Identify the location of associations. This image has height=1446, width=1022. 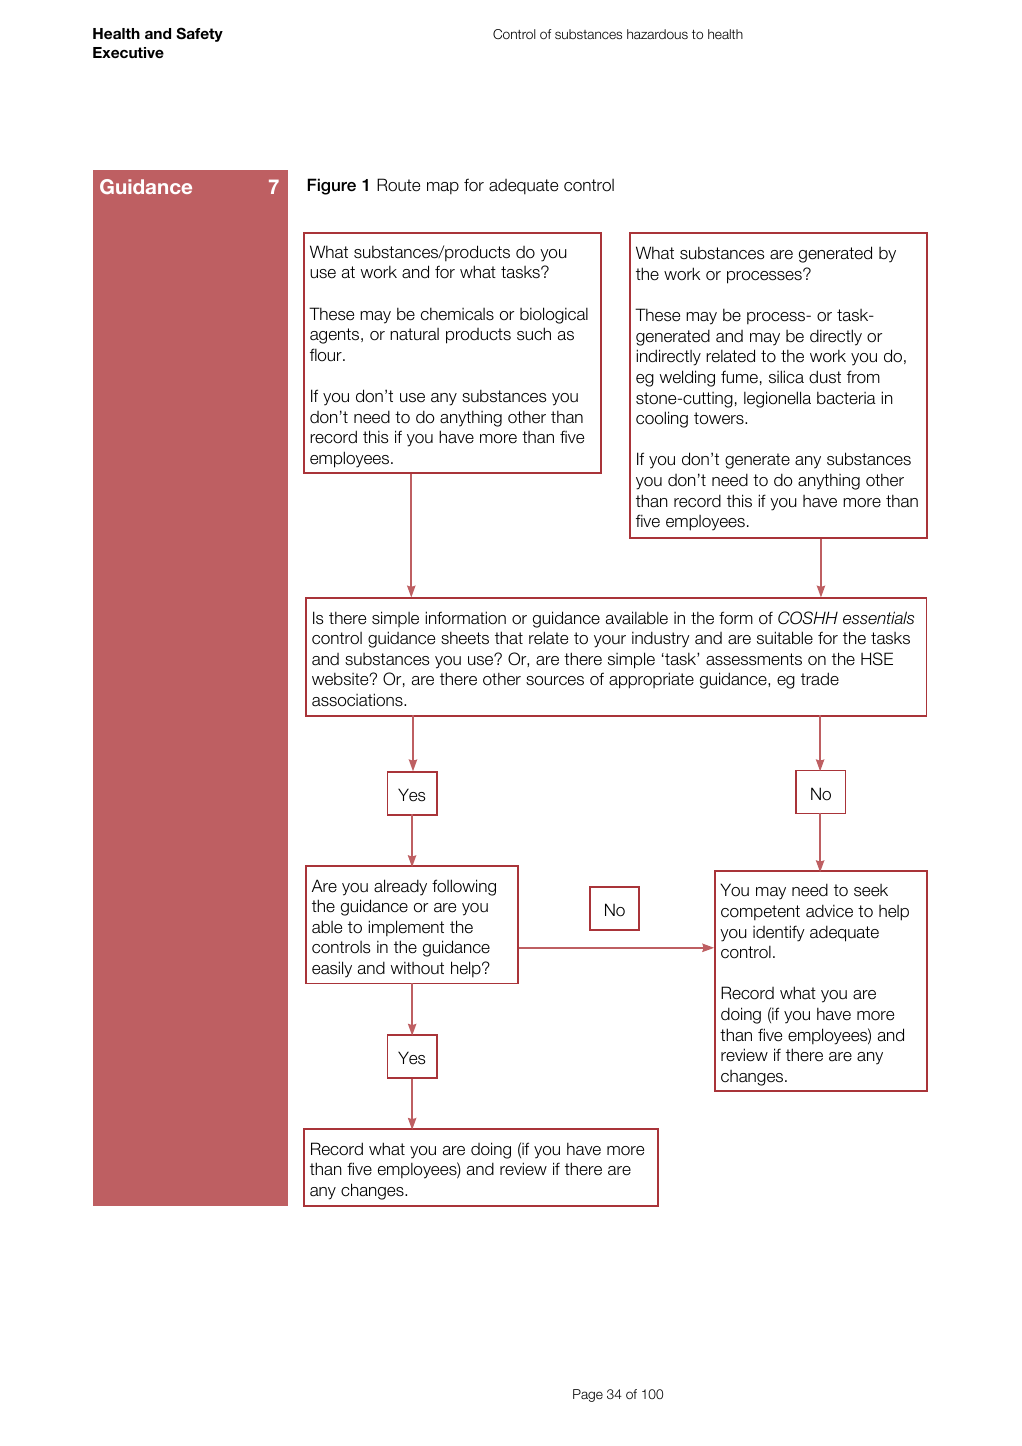
(358, 700).
